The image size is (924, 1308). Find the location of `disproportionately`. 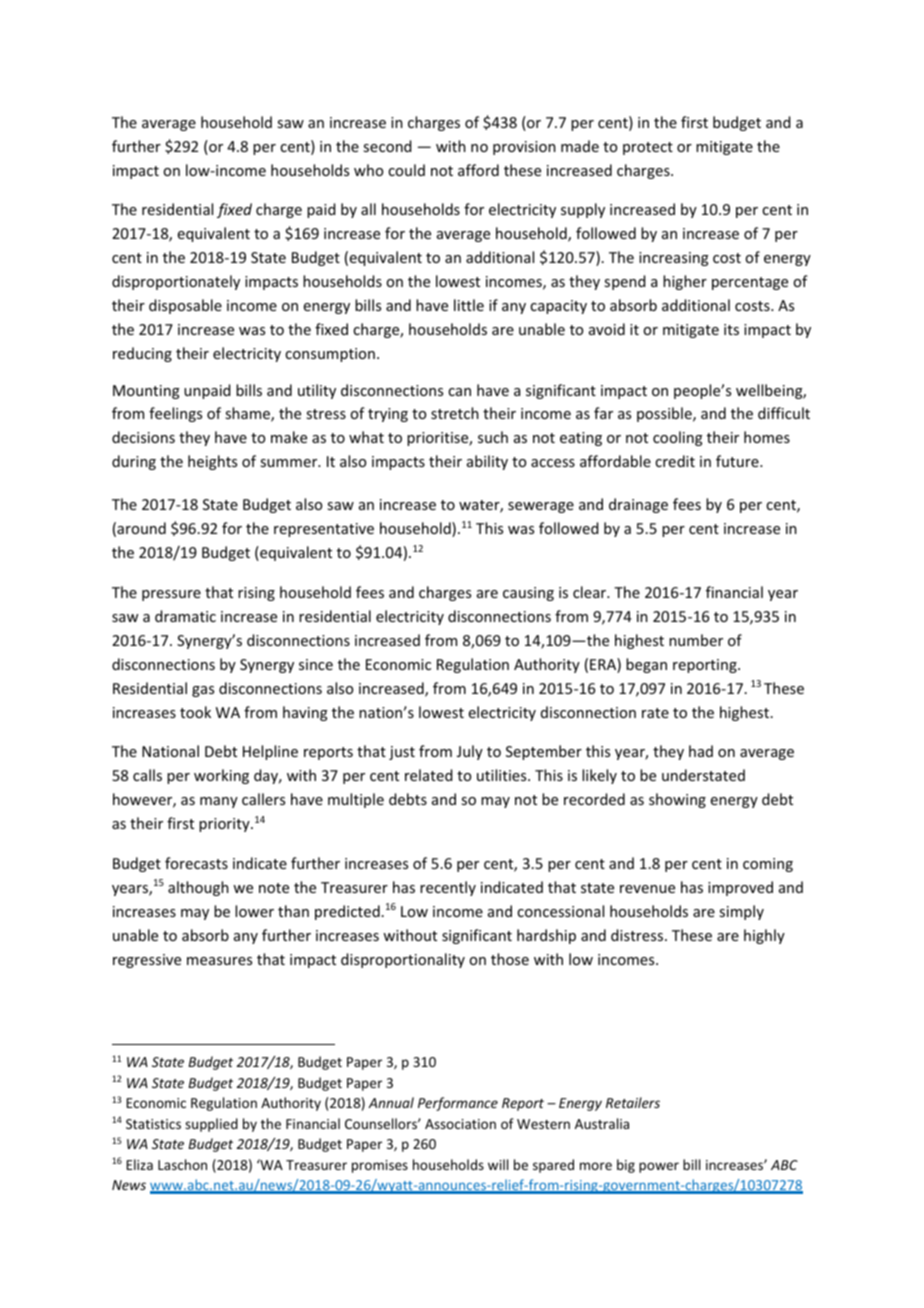

disproportionately is located at coordinates (176, 282).
